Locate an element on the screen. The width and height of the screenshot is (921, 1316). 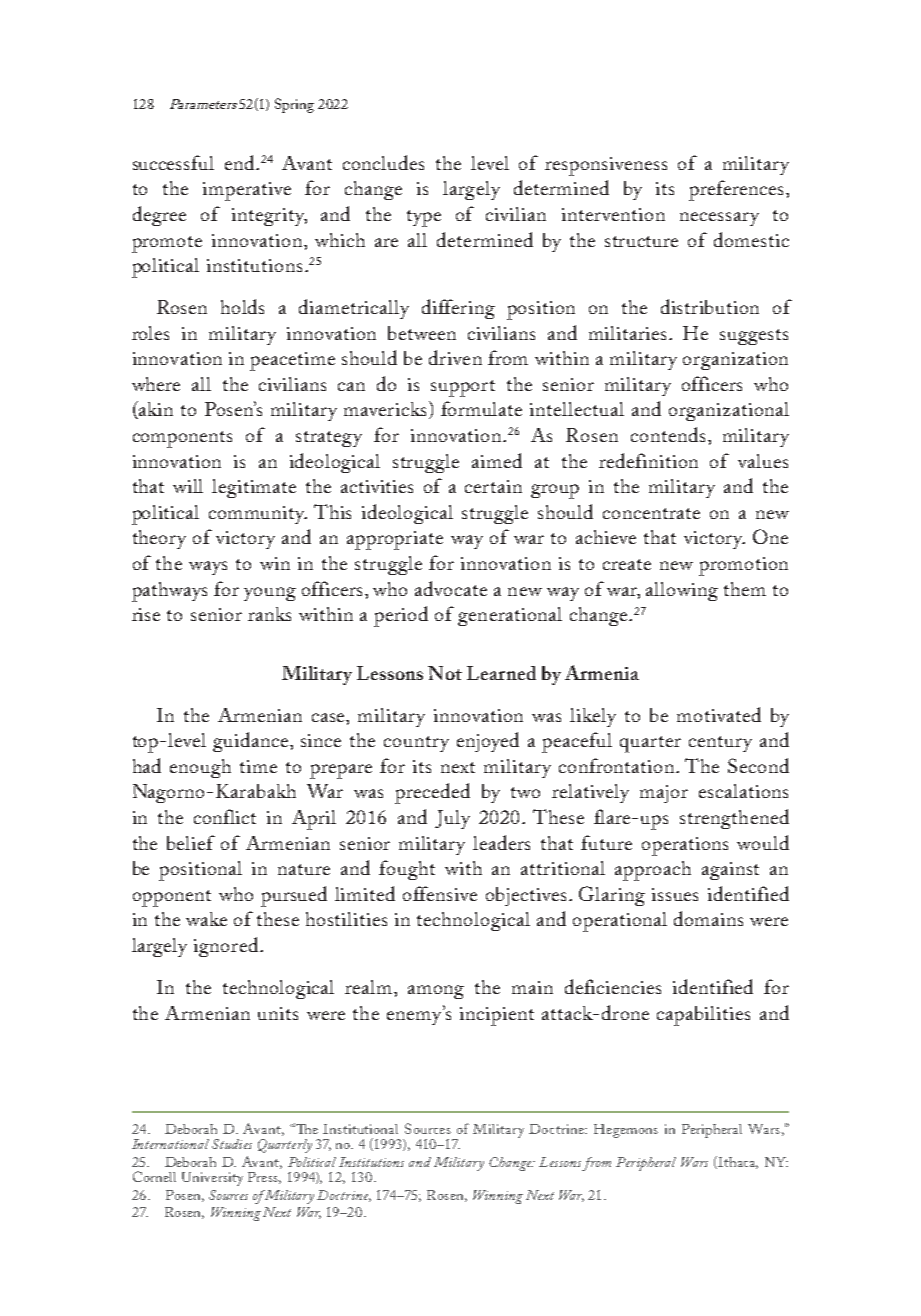
ranks is located at coordinates (269, 614).
